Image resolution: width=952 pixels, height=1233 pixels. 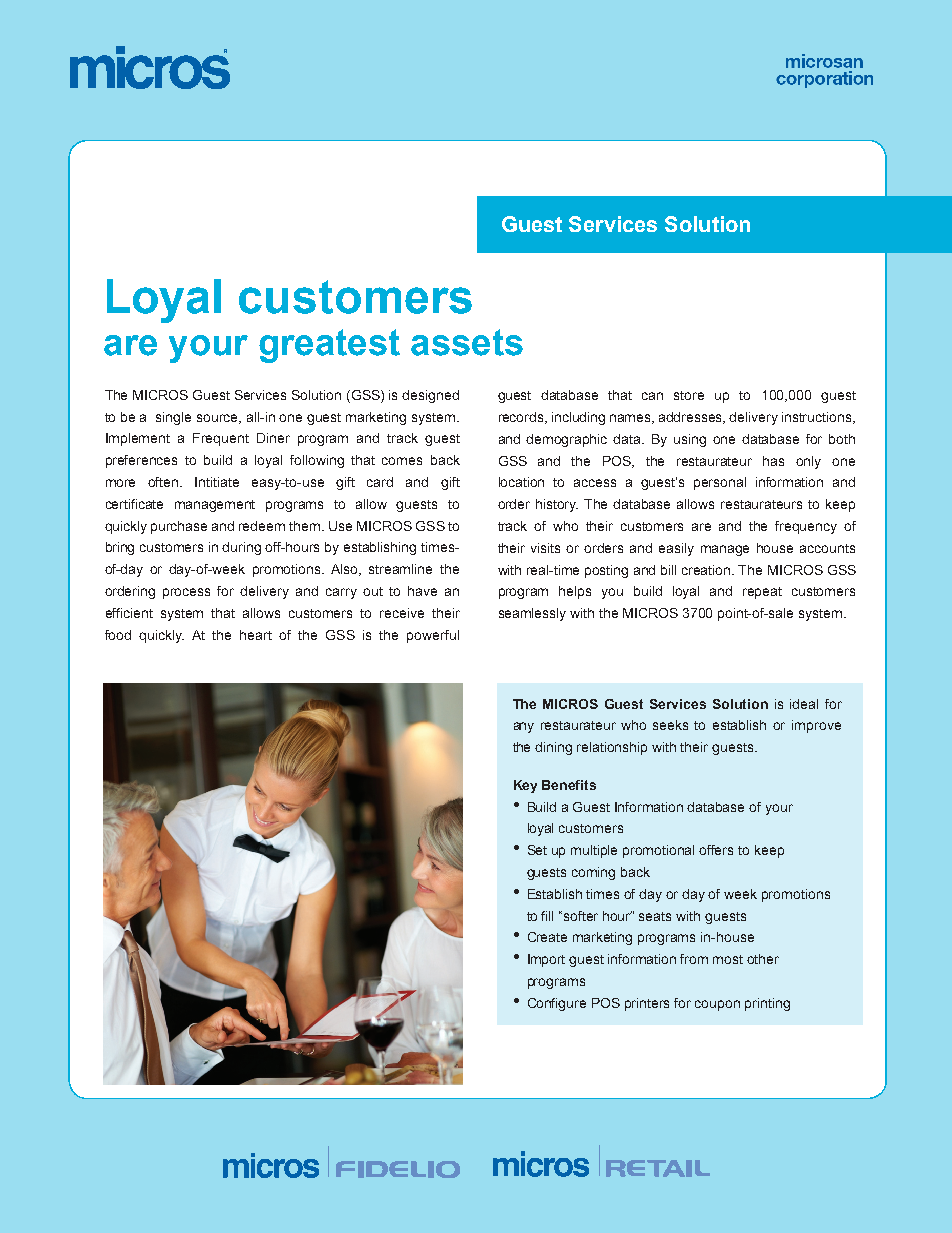 What do you see at coordinates (806, 527) in the screenshot?
I see `frequency` at bounding box center [806, 527].
